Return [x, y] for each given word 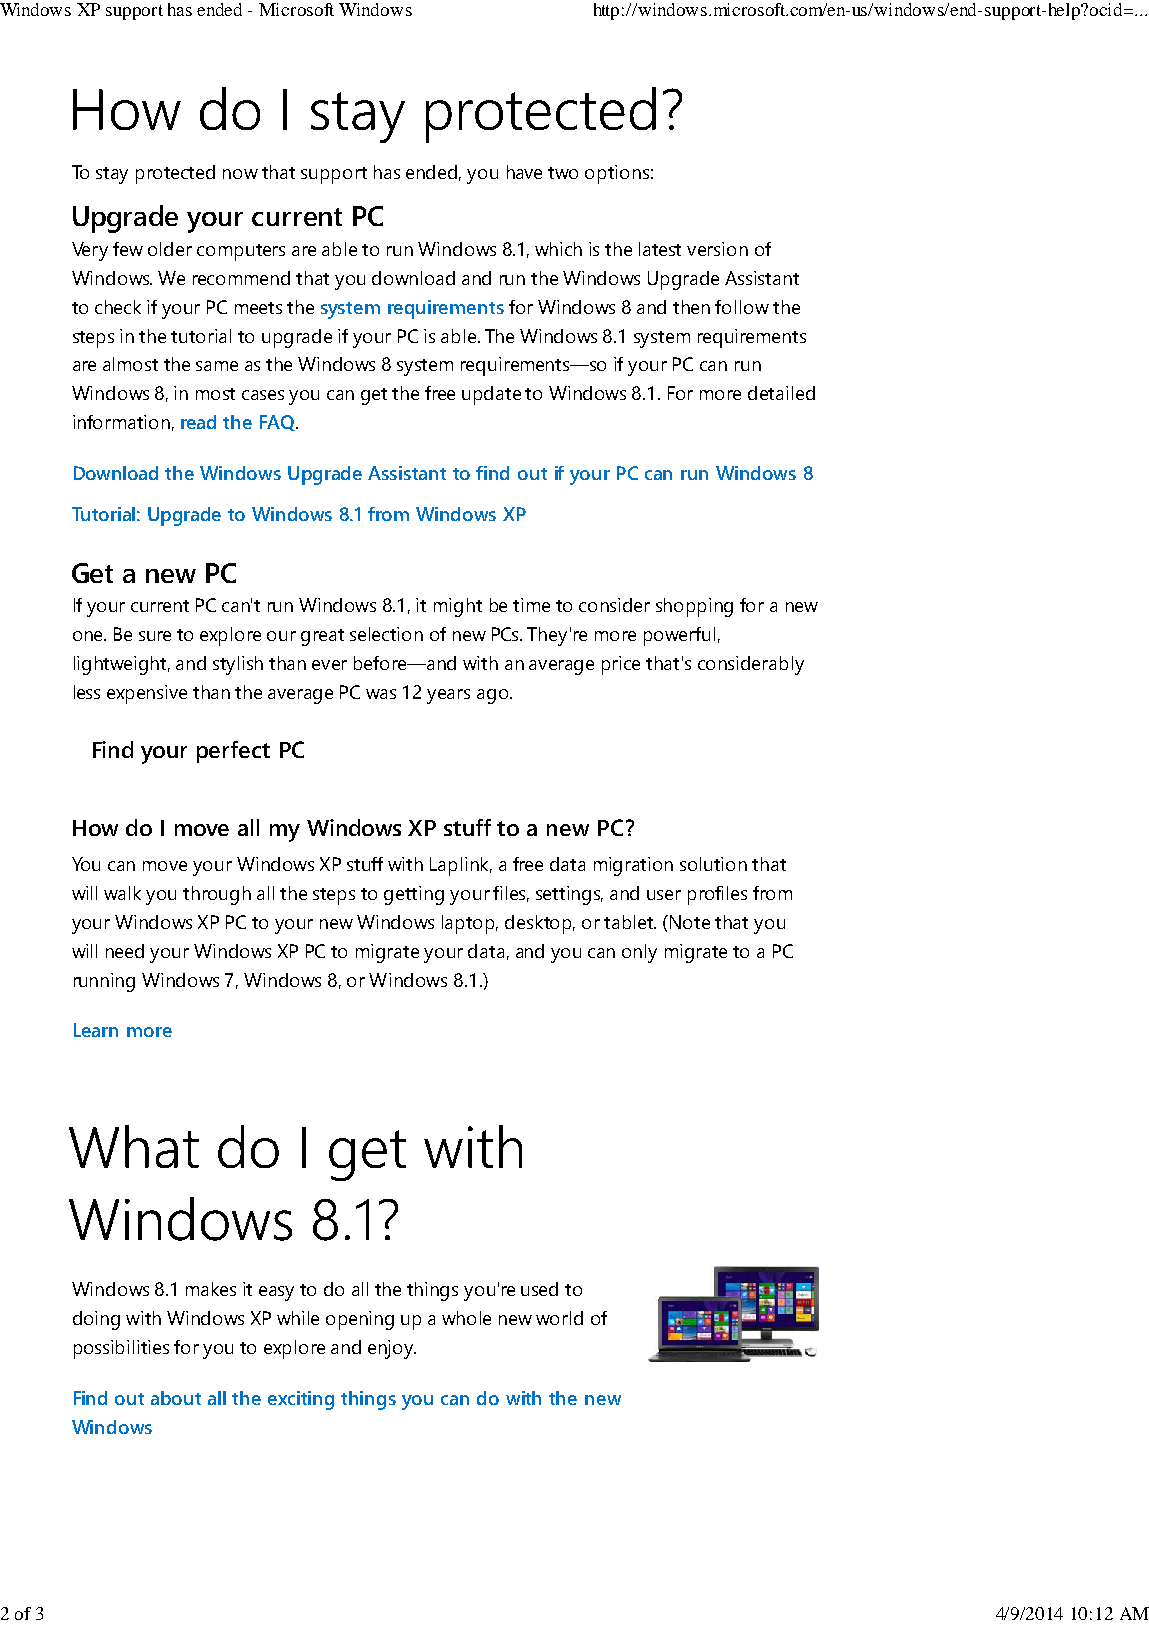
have [524, 172]
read [198, 422]
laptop [470, 924]
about [176, 1398]
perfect [233, 752]
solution [713, 864]
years [448, 696]
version [717, 249]
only [639, 953]
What [134, 1146]
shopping [694, 607]
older [170, 249]
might [458, 607]
